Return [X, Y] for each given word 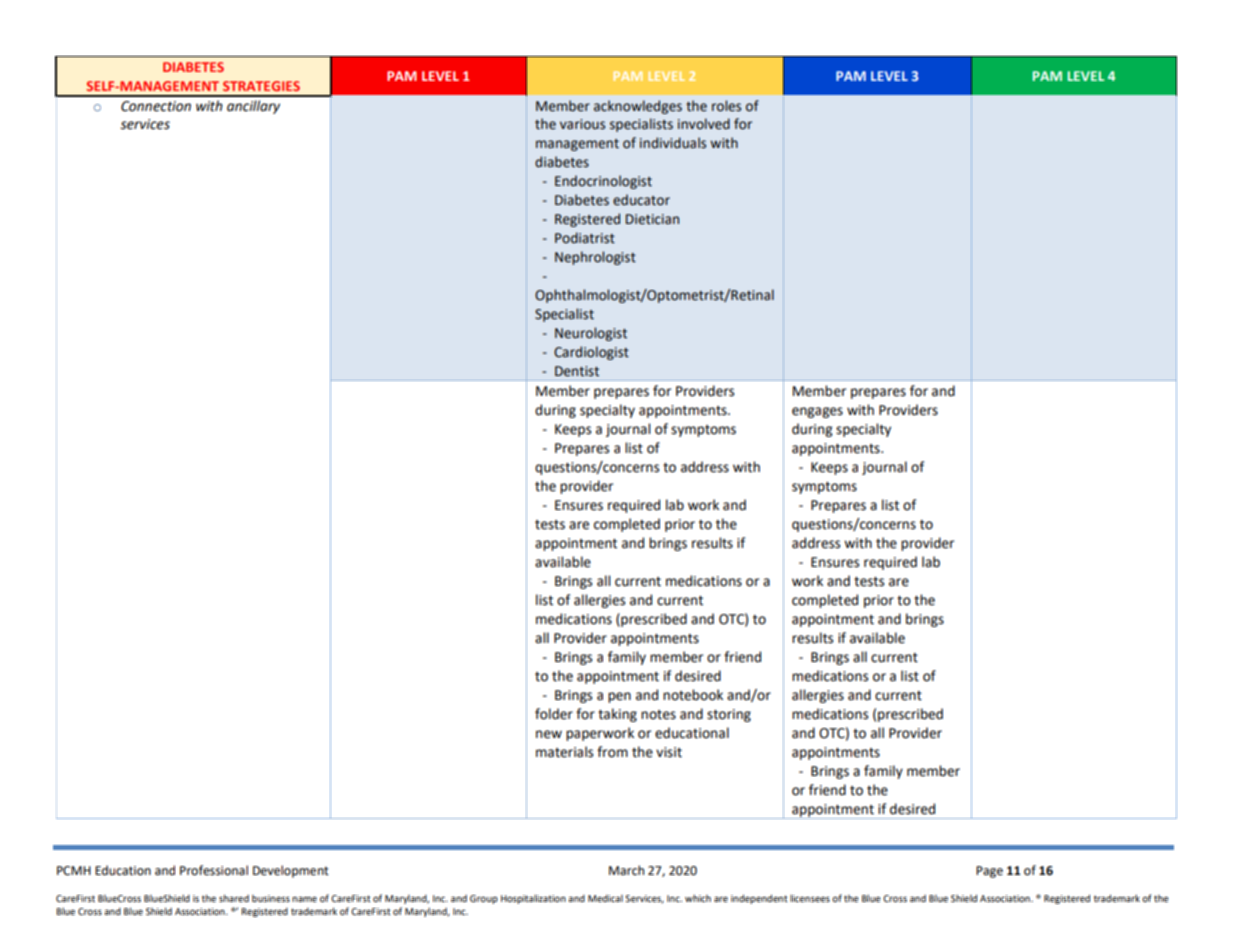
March [626, 870]
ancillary [253, 107]
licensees [810, 898]
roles [726, 106]
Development [291, 871]
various [582, 124]
